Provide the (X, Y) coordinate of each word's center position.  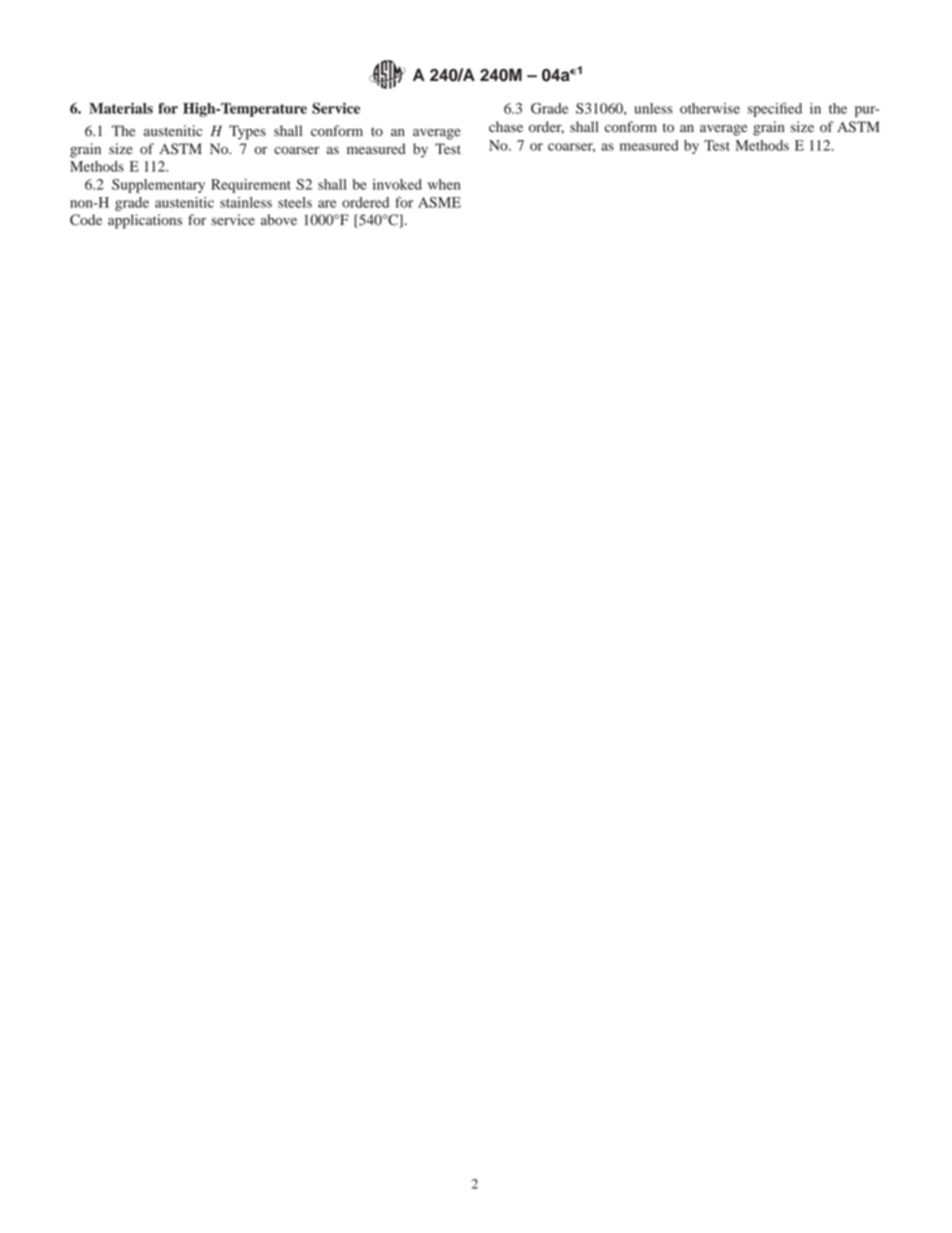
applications (145, 221)
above (279, 220)
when (444, 184)
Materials (121, 108)
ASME (439, 202)
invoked (397, 184)
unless (653, 108)
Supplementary (158, 186)
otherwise (710, 108)
